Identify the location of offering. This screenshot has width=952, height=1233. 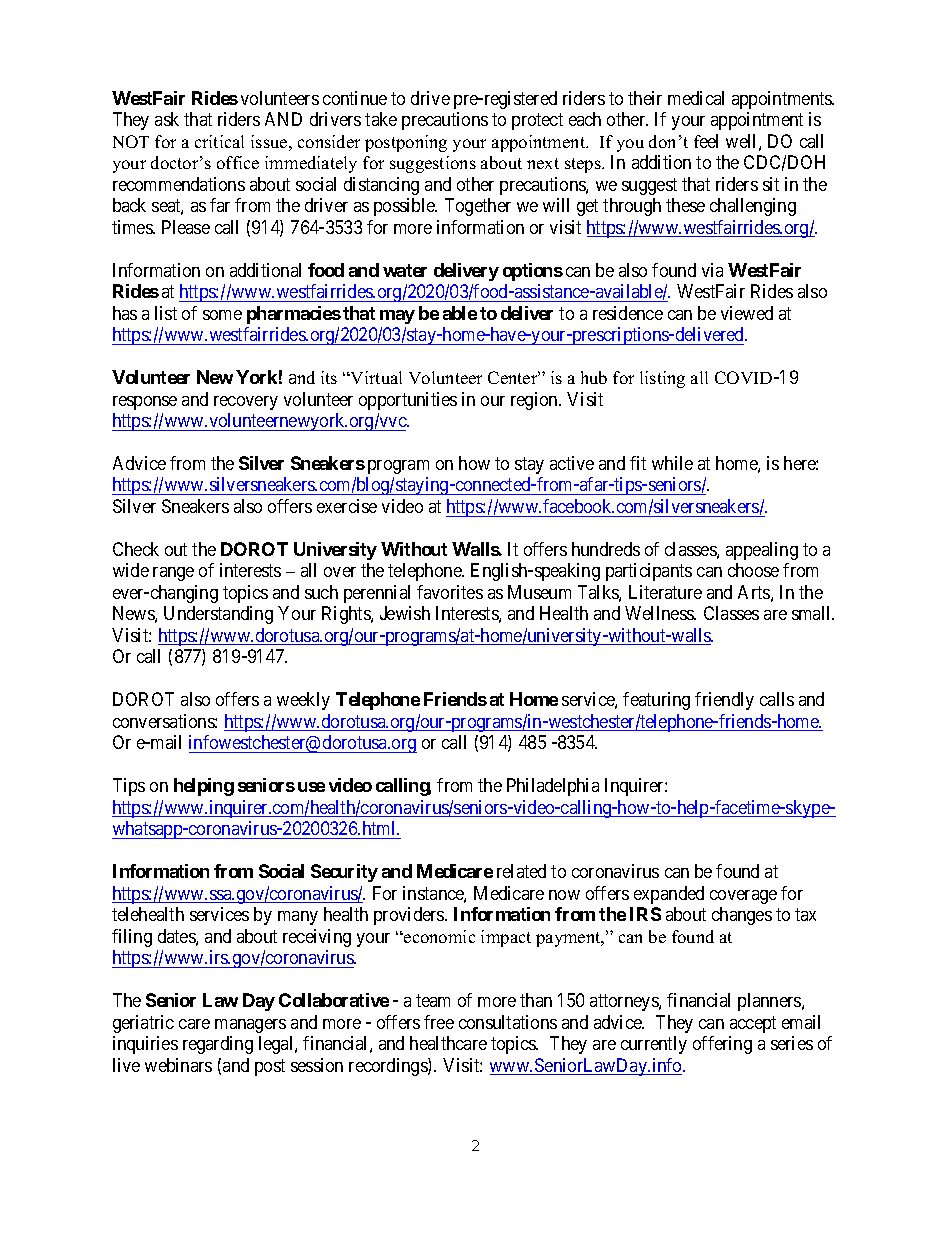
(722, 1045).
